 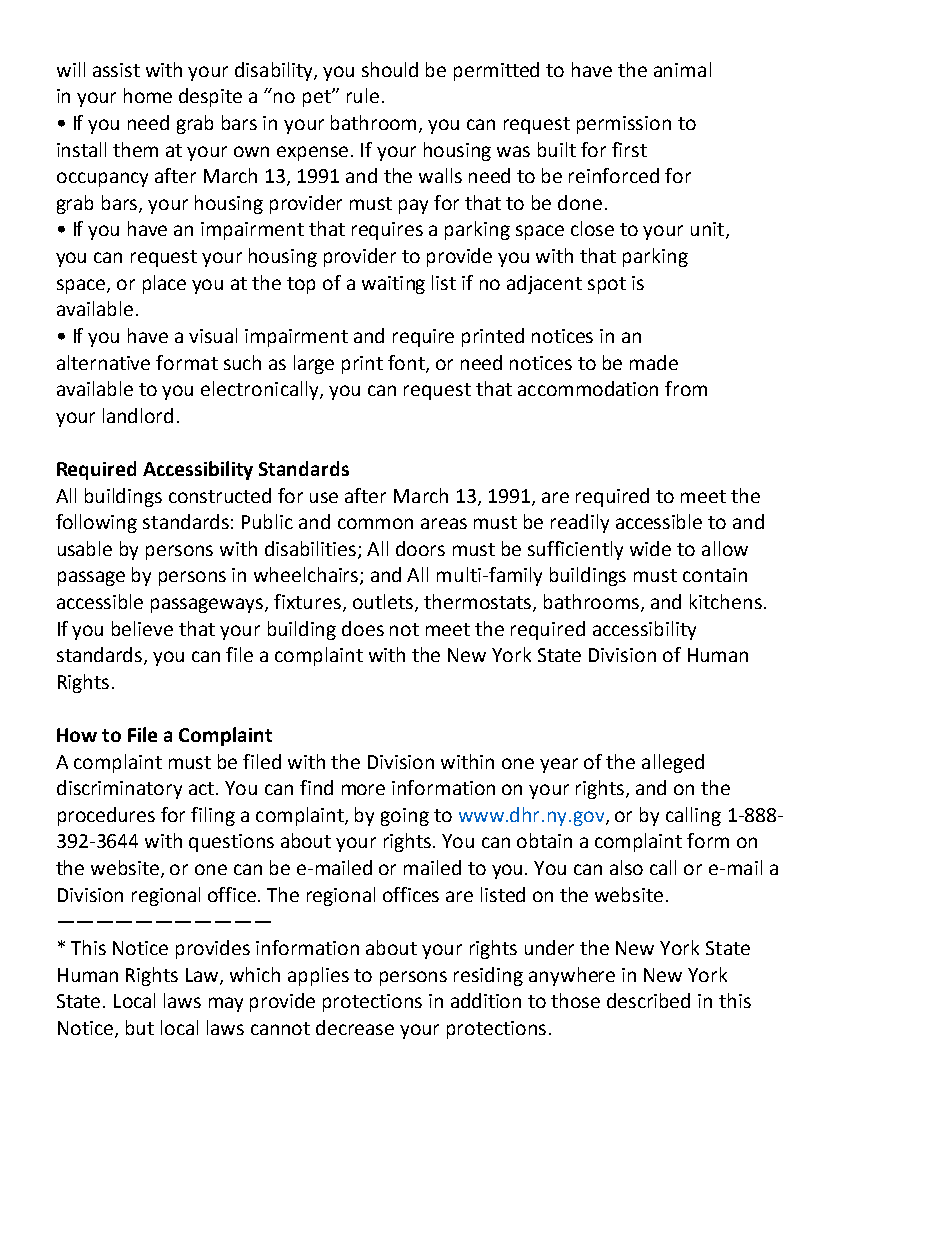 I want to click on decrease, so click(x=355, y=1027).
